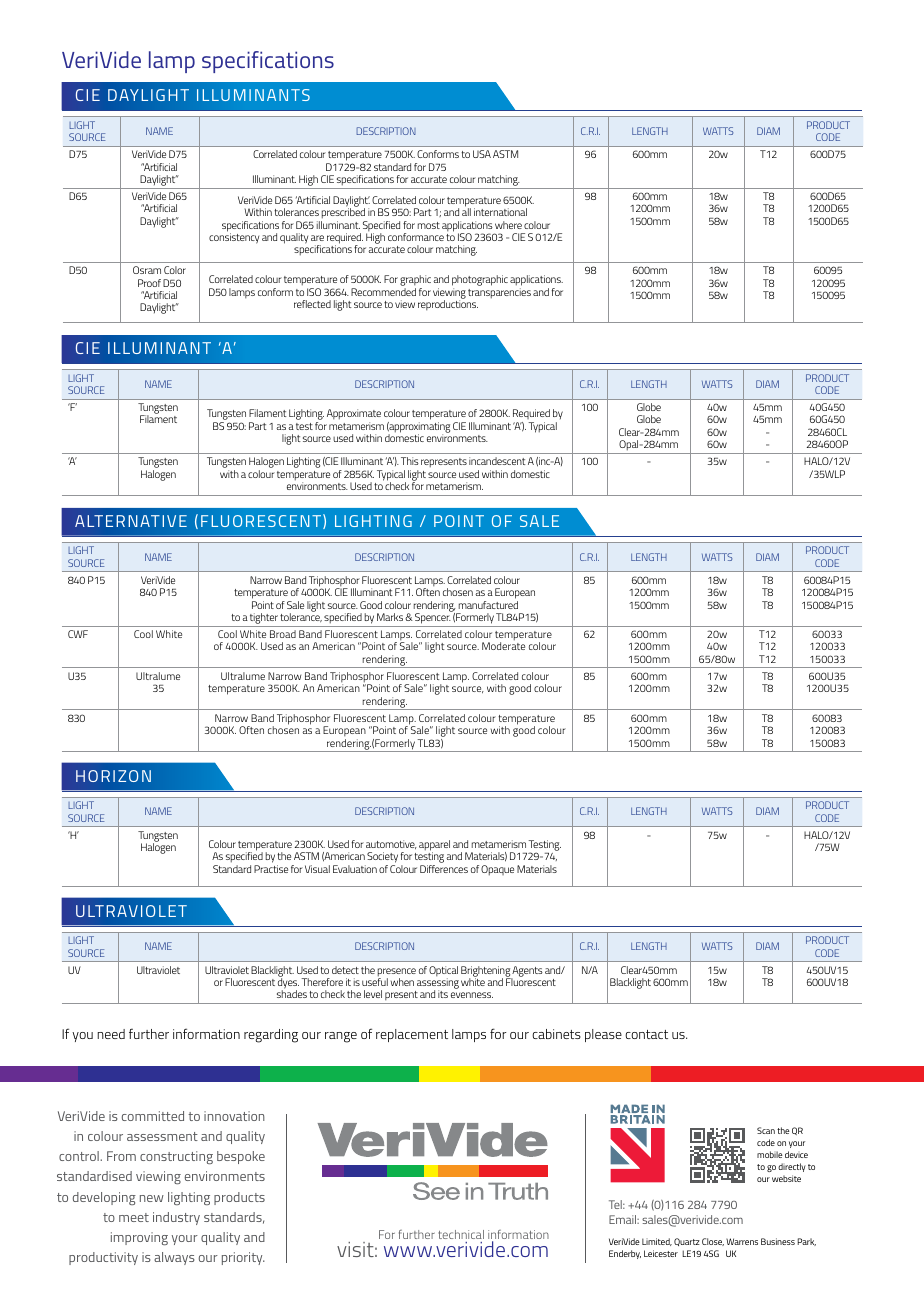  What do you see at coordinates (234, 237) in the image?
I see `consistency` at bounding box center [234, 237].
